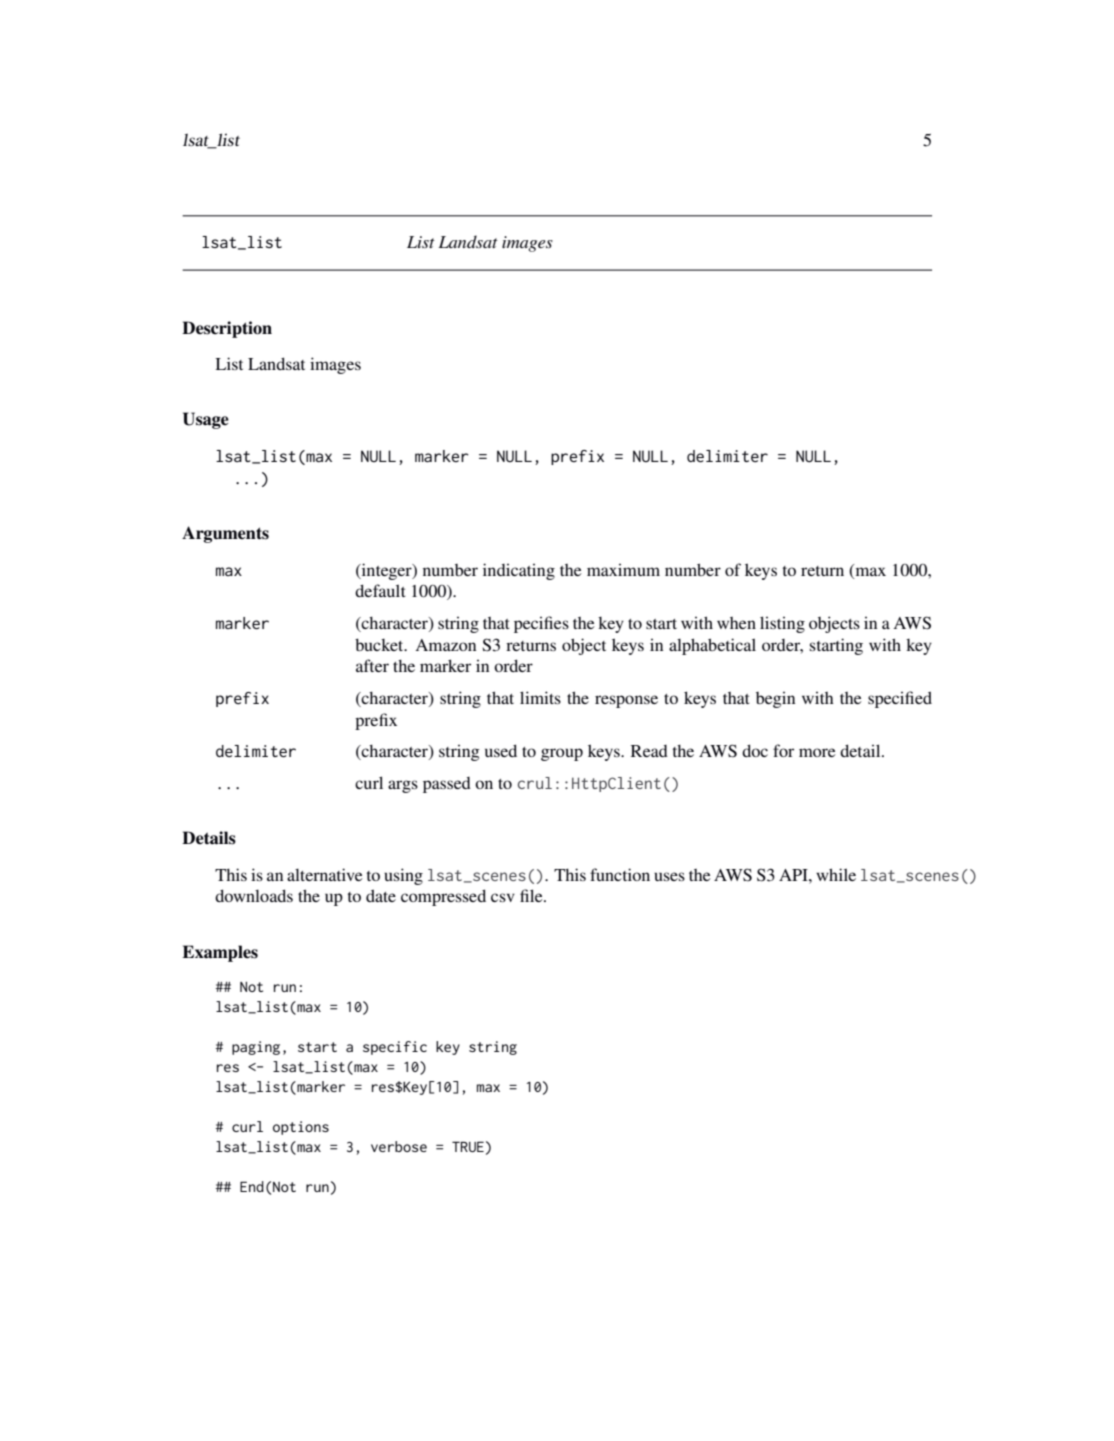 The height and width of the screenshot is (1441, 1114). What do you see at coordinates (836, 874) in the screenshot?
I see `while` at bounding box center [836, 874].
